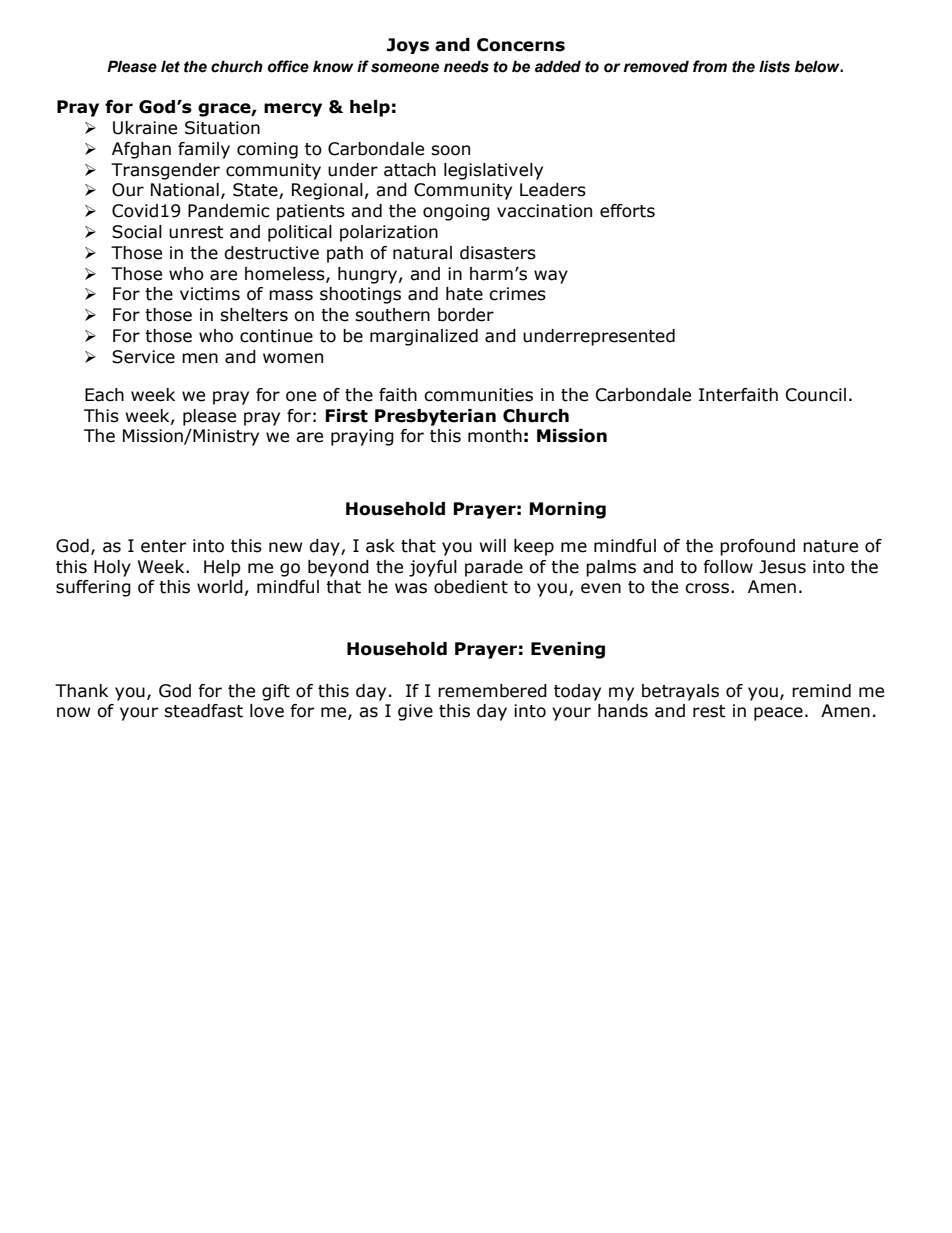  I want to click on needs, so click(466, 66).
